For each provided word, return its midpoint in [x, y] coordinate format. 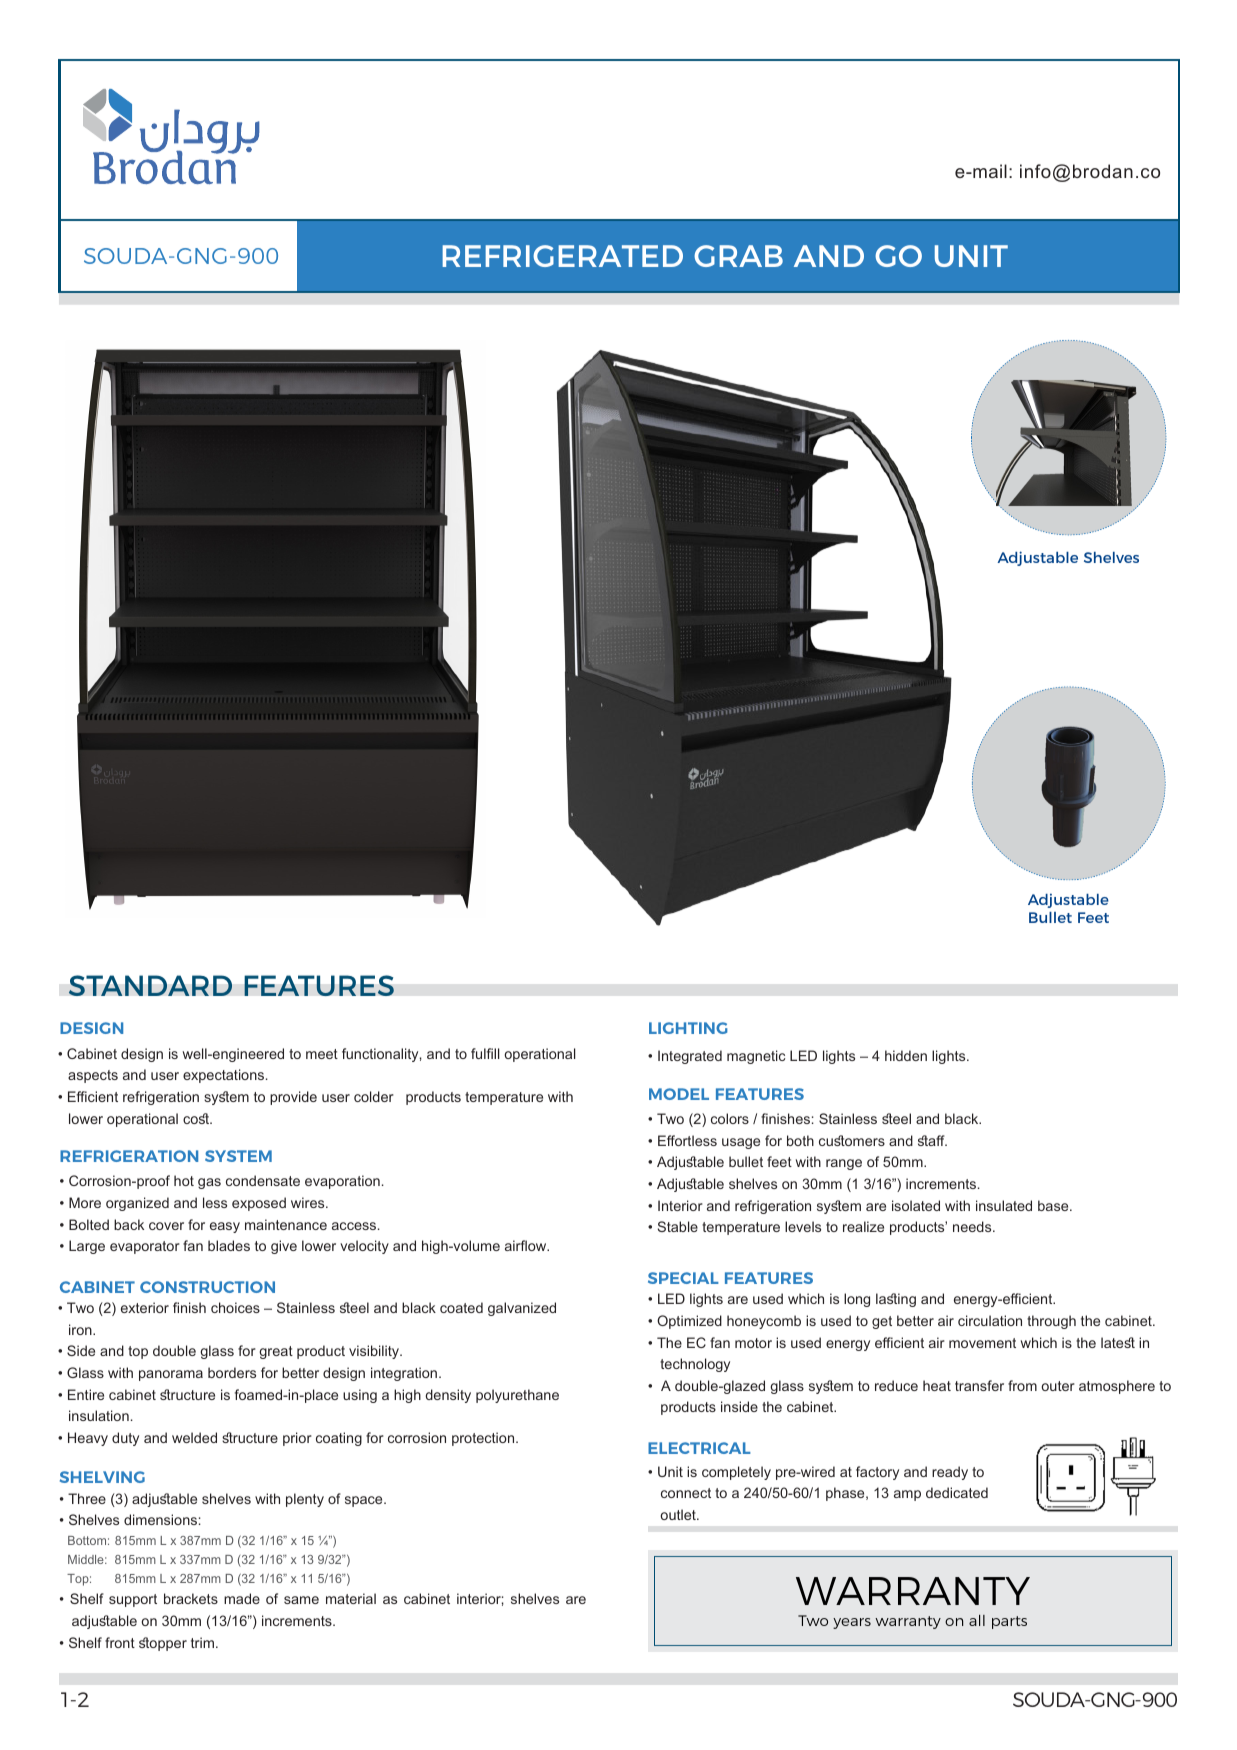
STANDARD [150, 985]
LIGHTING [688, 1028]
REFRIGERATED [562, 256]
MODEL [679, 1094]
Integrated [690, 1057]
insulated [1004, 1205]
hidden [906, 1055]
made [242, 1598]
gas [209, 1183]
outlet [679, 1514]
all [977, 1620]
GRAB [738, 256]
